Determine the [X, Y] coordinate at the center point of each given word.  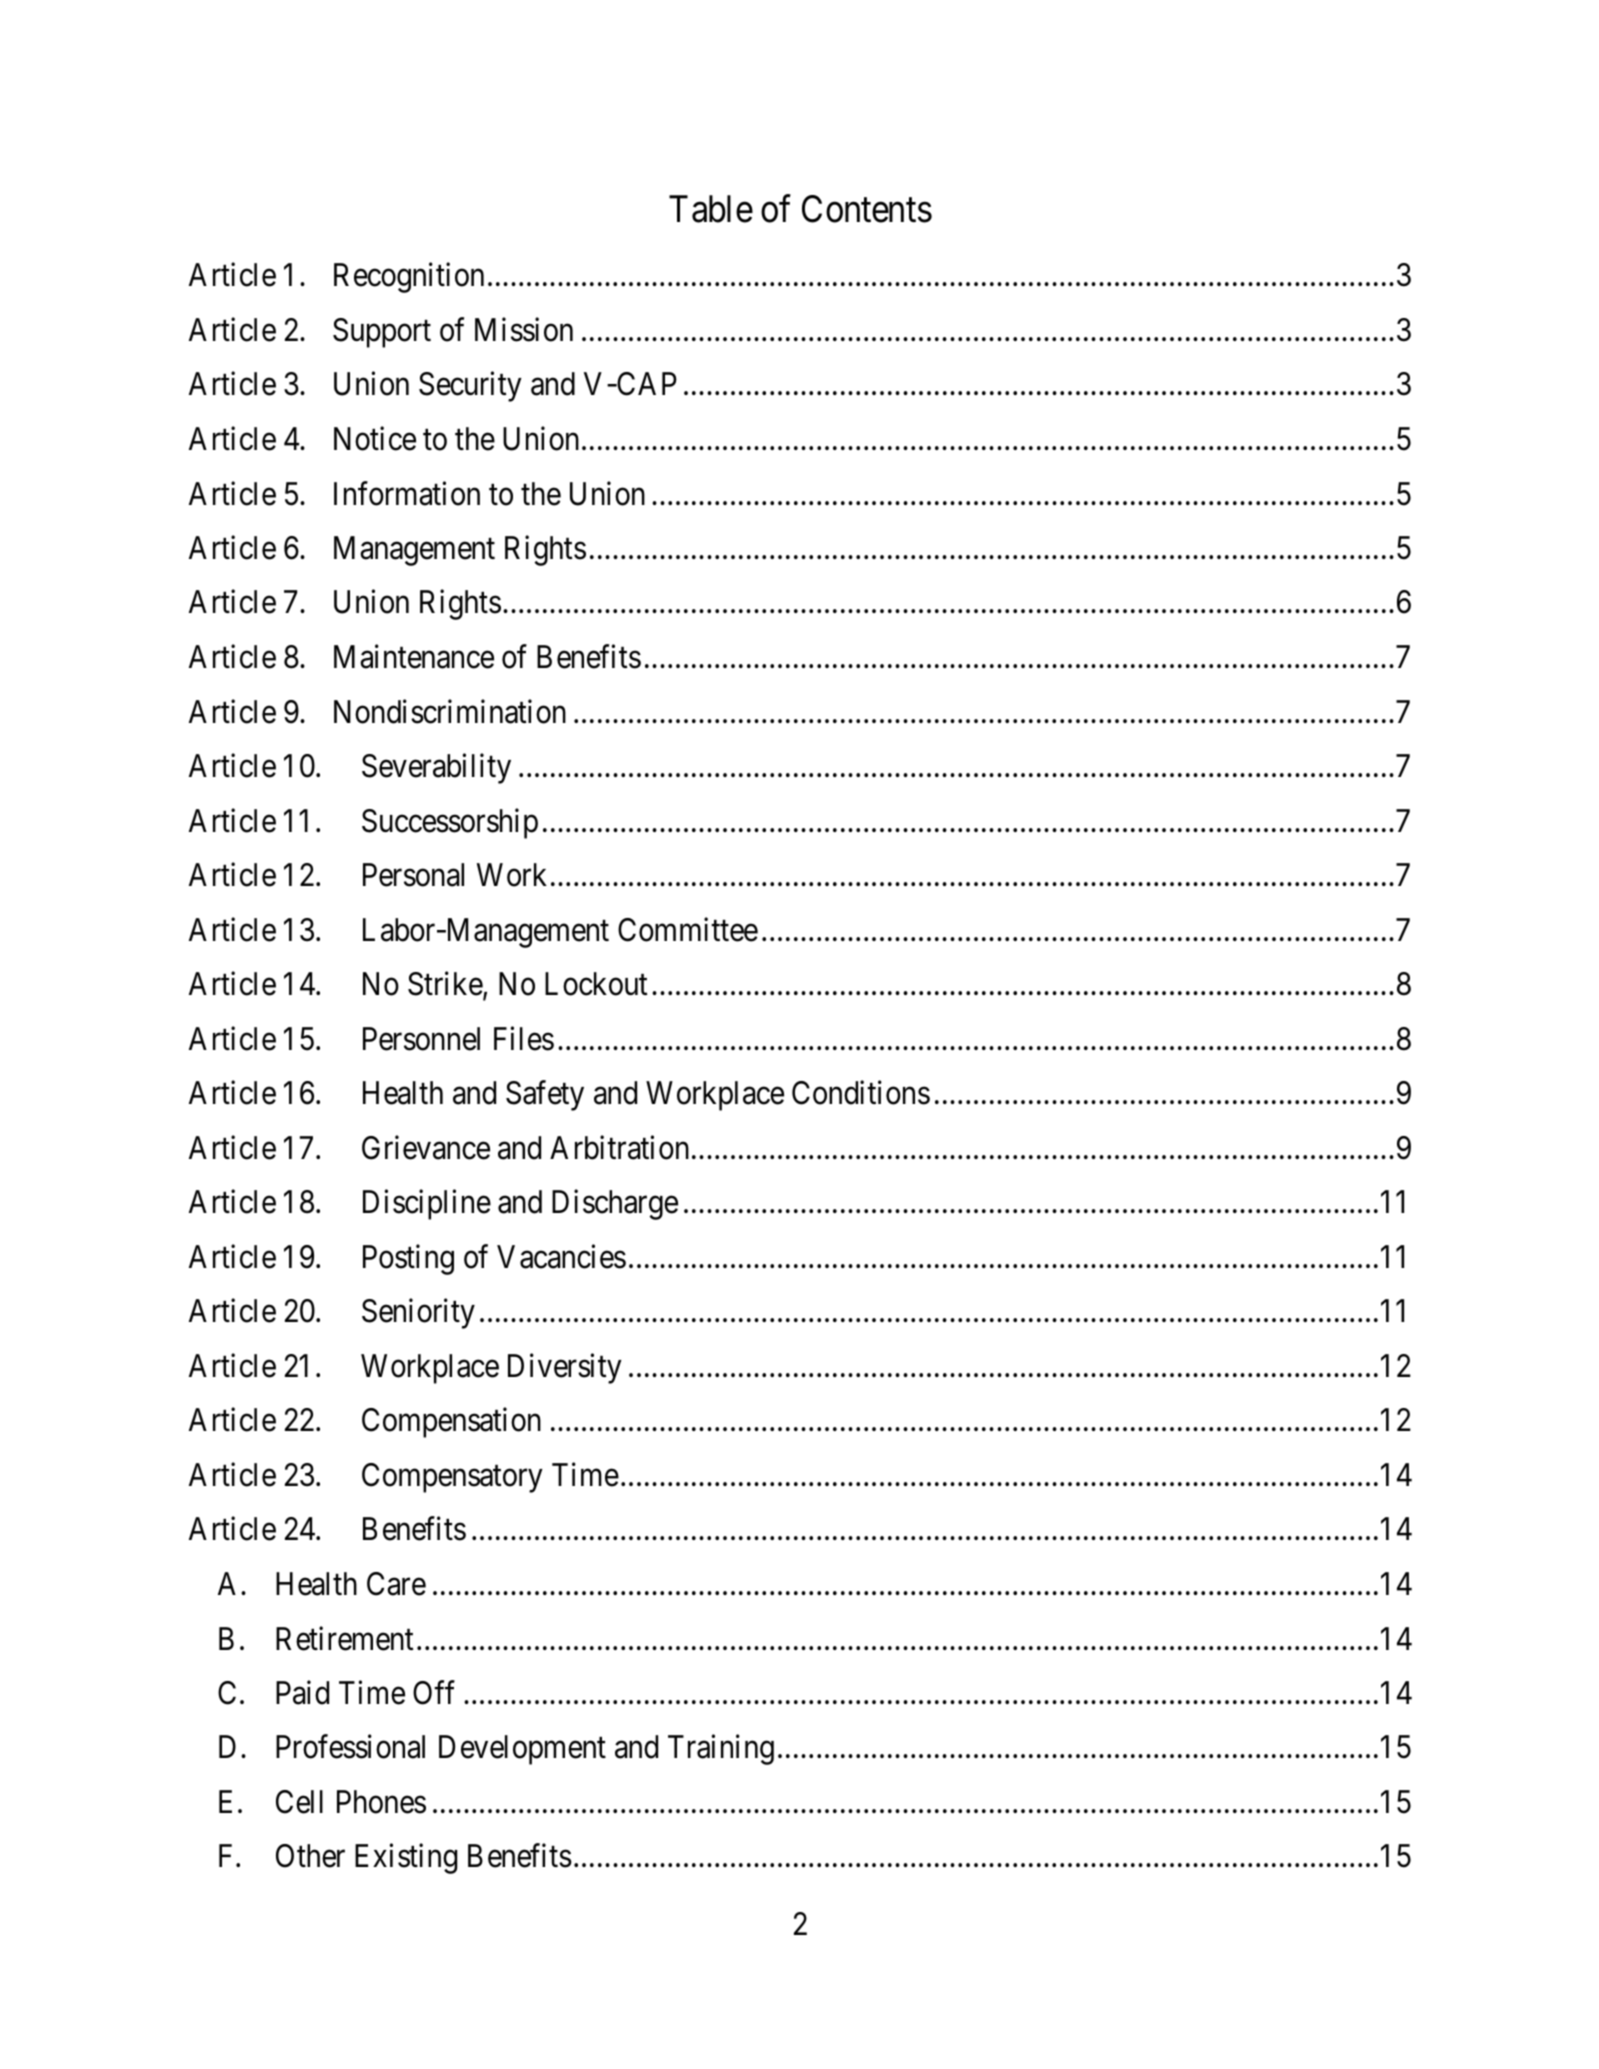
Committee [688, 929]
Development [522, 1750]
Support [382, 333]
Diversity [565, 1368]
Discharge [615, 1205]
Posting [408, 1259]
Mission [524, 330]
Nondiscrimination [450, 711]
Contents [867, 209]
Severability [436, 769]
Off [434, 1692]
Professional [350, 1747]
